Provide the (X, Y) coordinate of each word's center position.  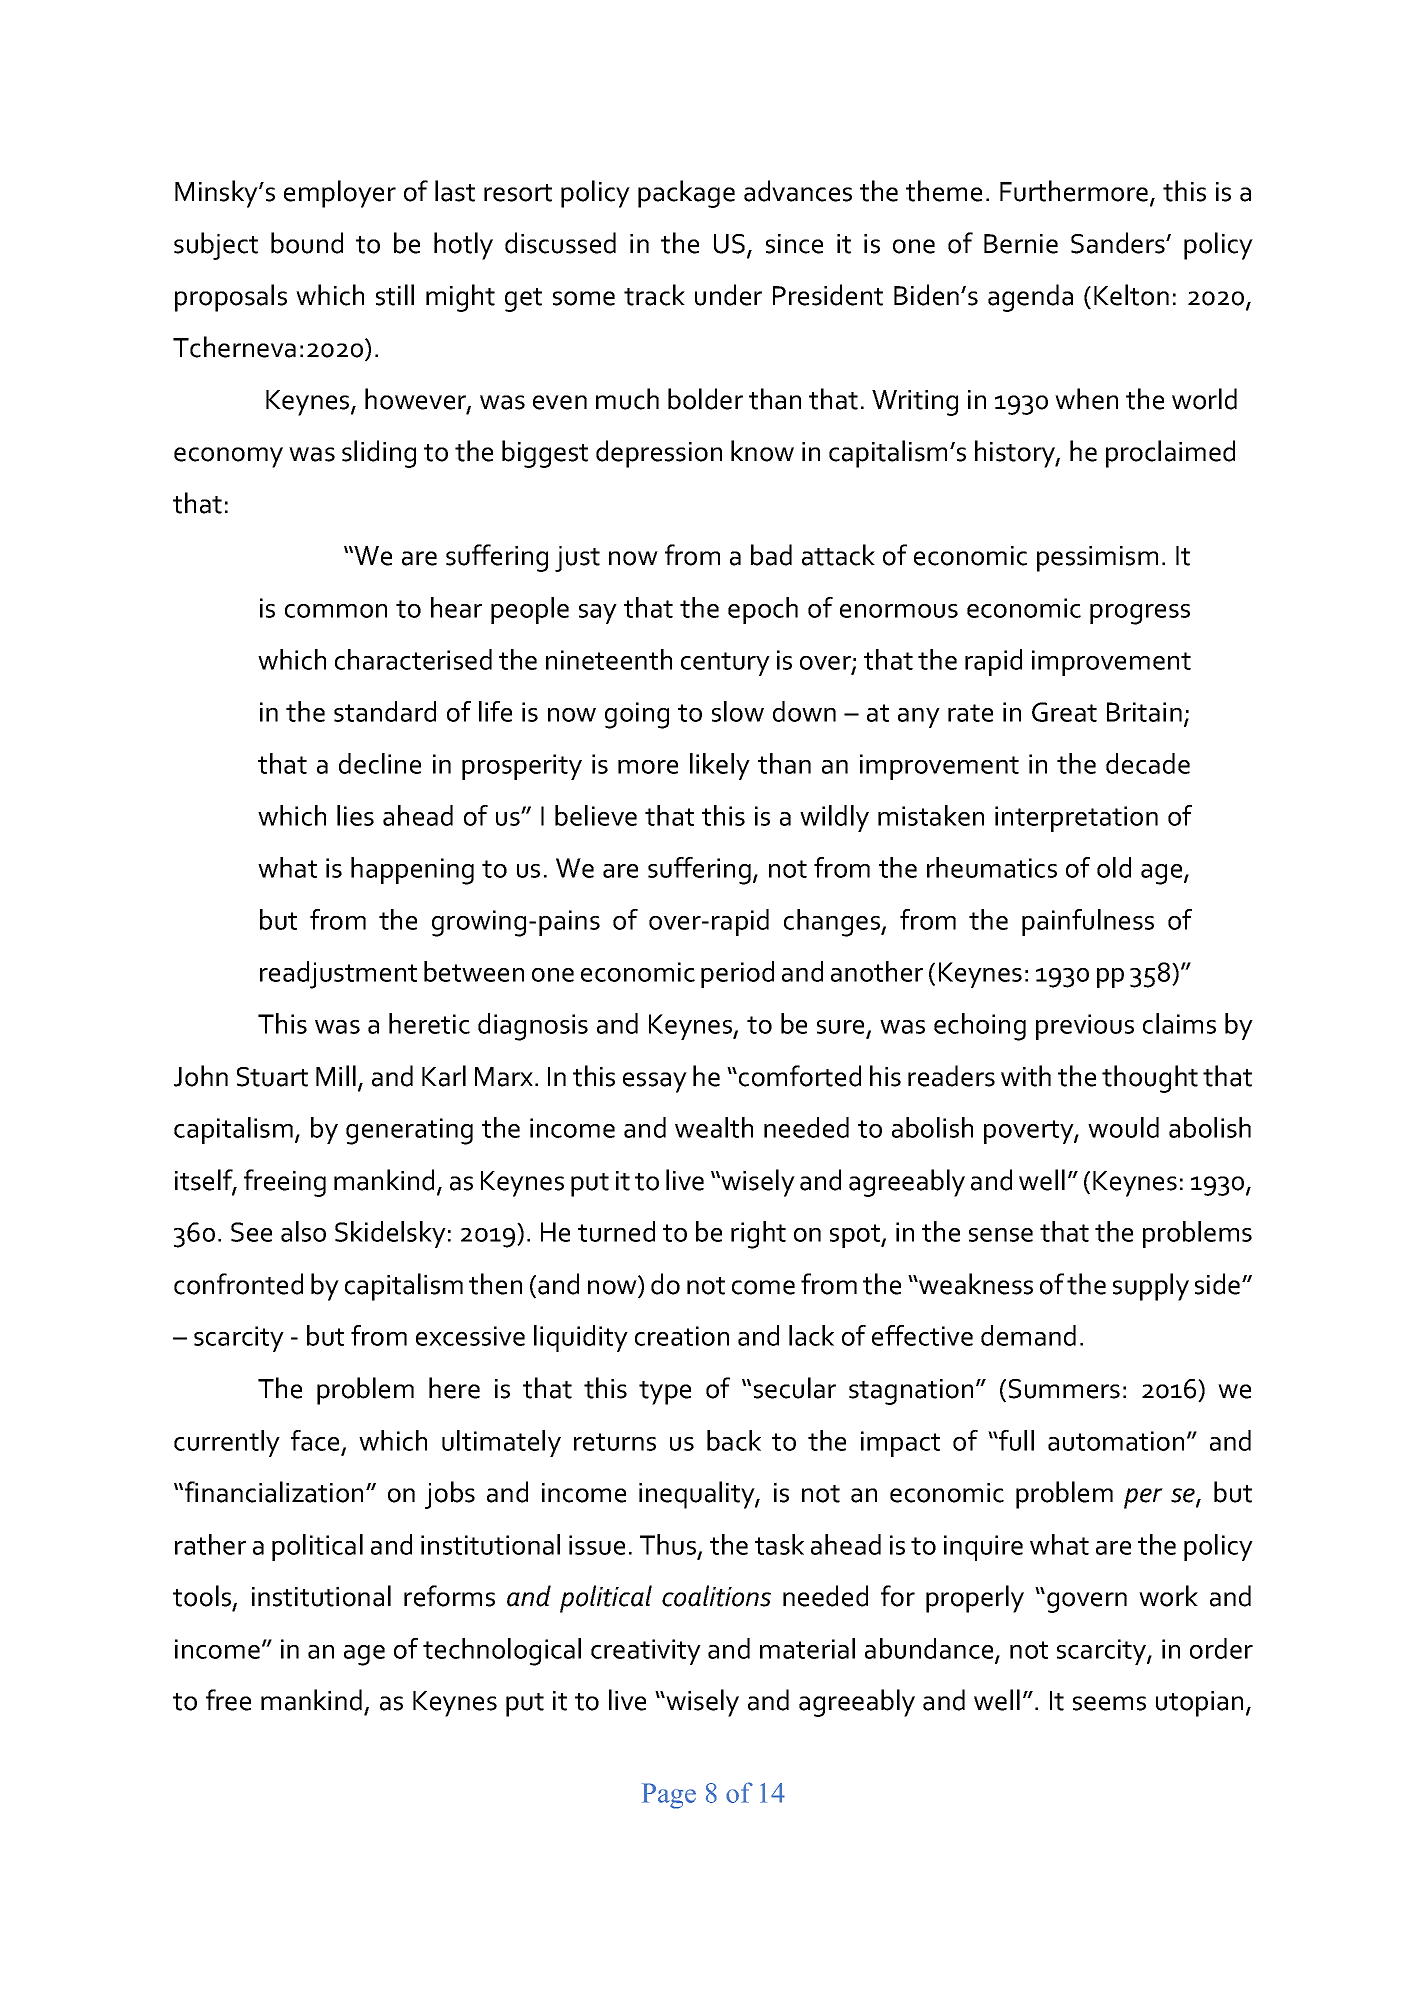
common (336, 611)
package (686, 194)
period (737, 974)
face (315, 1440)
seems (1109, 1703)
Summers (1064, 1389)
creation (682, 1336)
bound (307, 243)
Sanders (1119, 243)
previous (1085, 1027)
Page (669, 1796)
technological (502, 1652)
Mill (336, 1075)
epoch (763, 610)
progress (1140, 614)
